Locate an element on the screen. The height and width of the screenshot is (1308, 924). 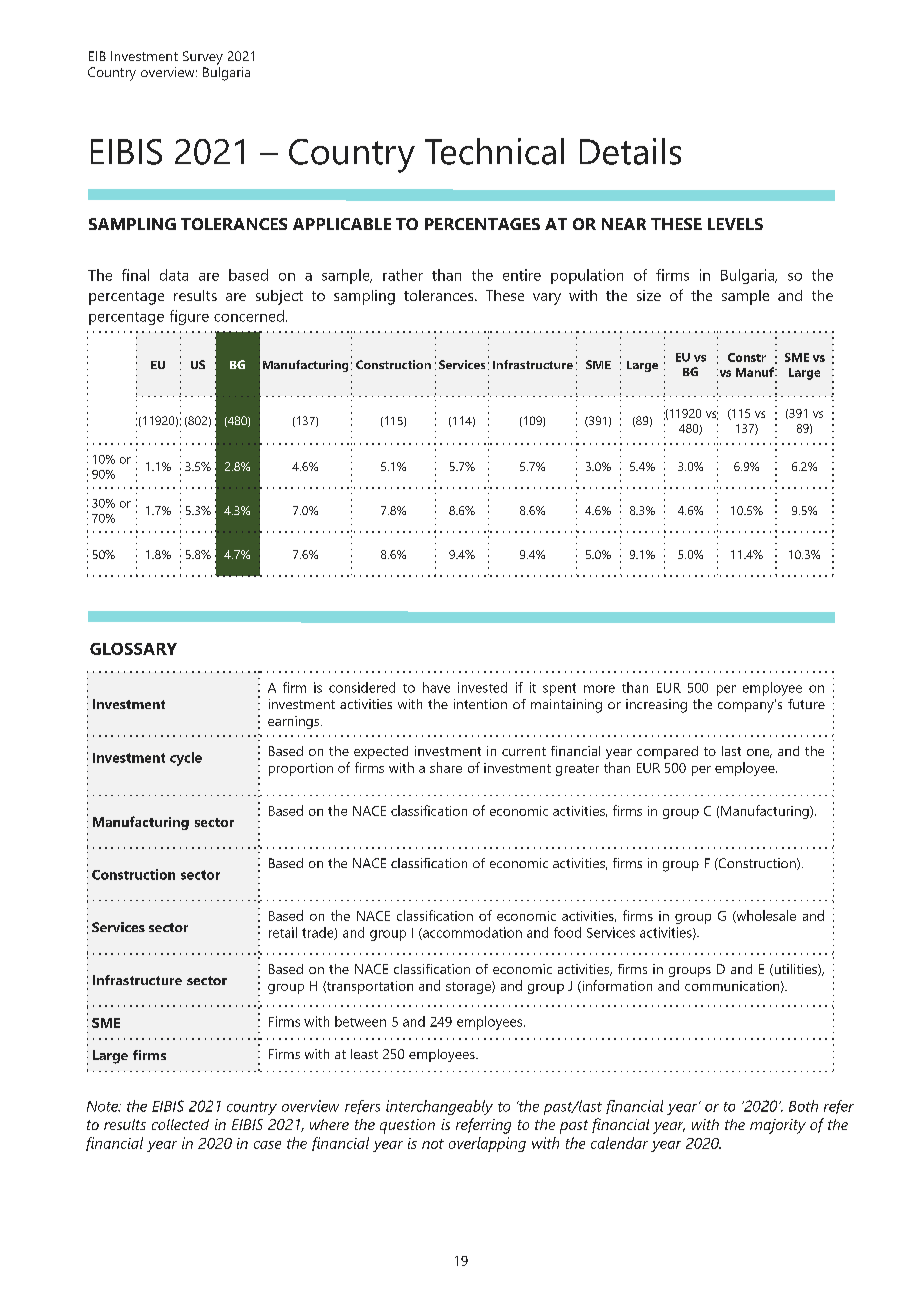
accommodation is located at coordinates (471, 933).
